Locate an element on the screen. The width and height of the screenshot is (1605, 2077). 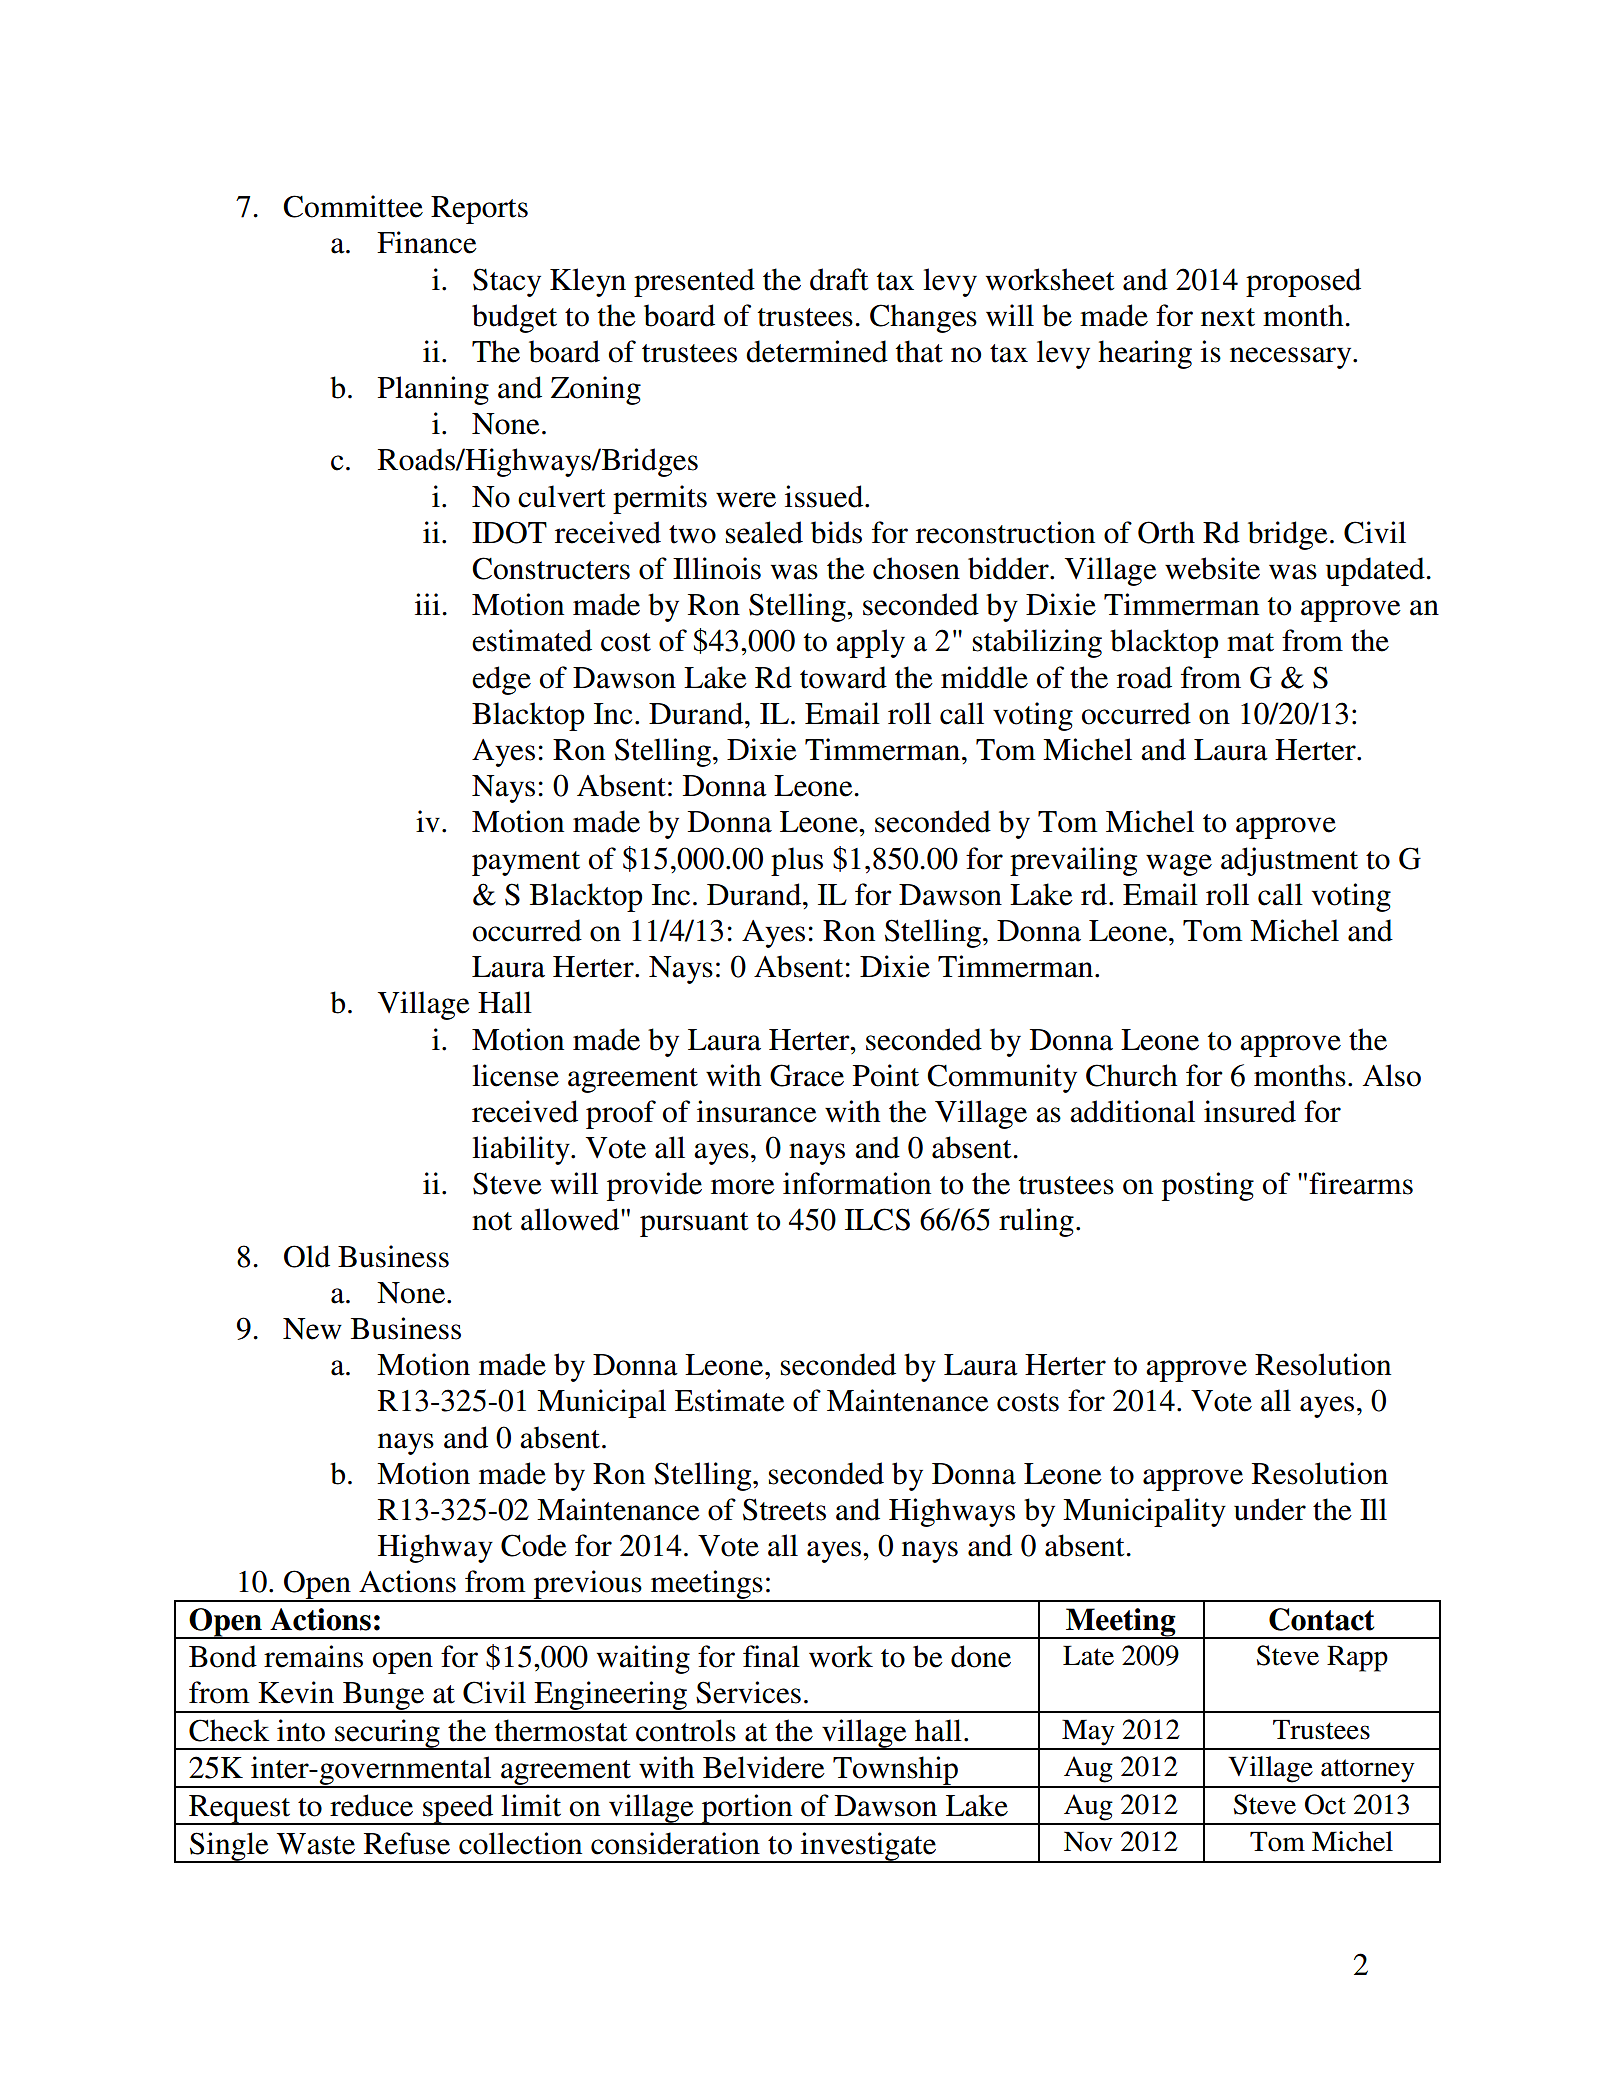
toward is located at coordinates (843, 677).
